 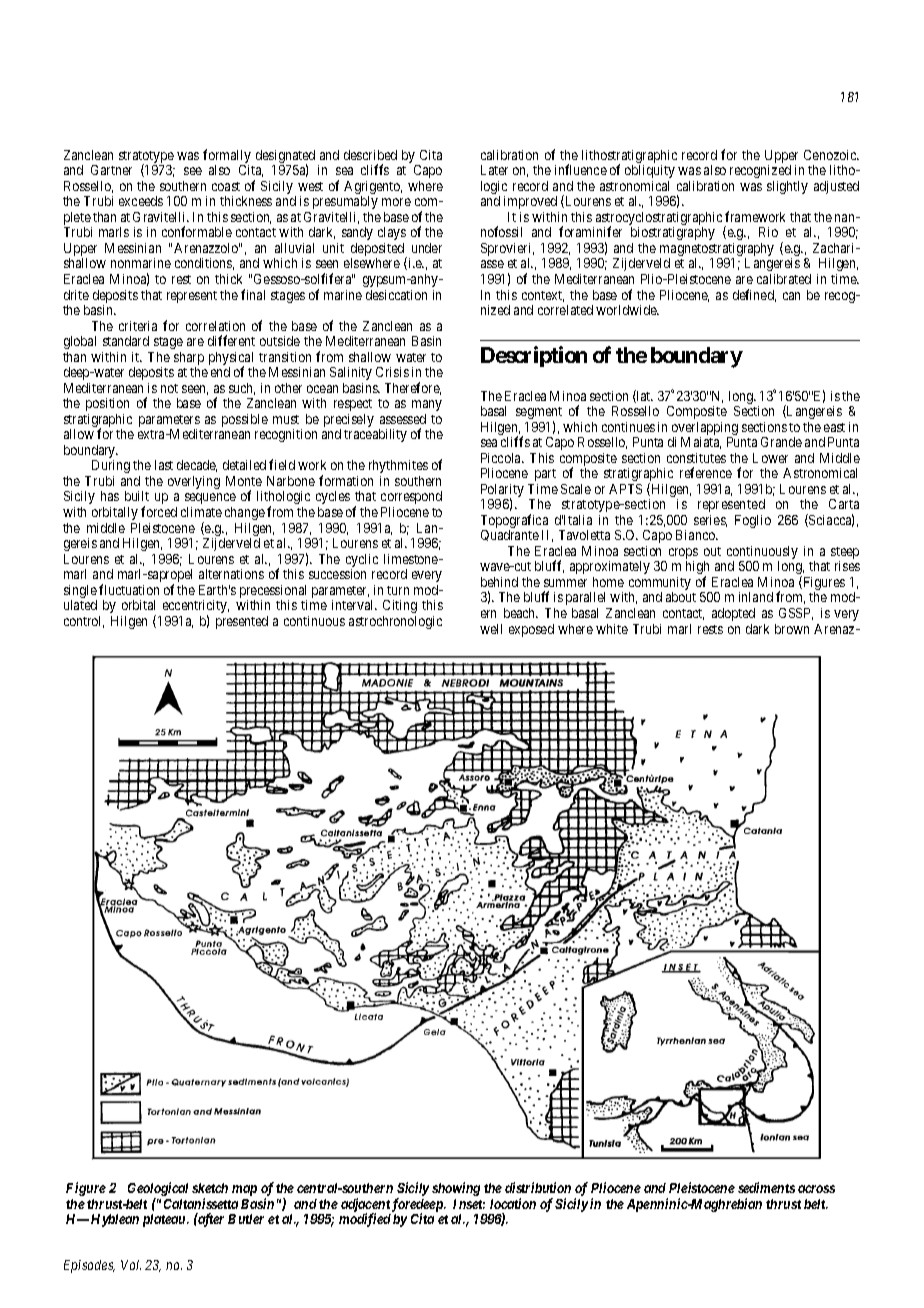 What do you see at coordinates (164, 465) in the page?
I see `last` at bounding box center [164, 465].
